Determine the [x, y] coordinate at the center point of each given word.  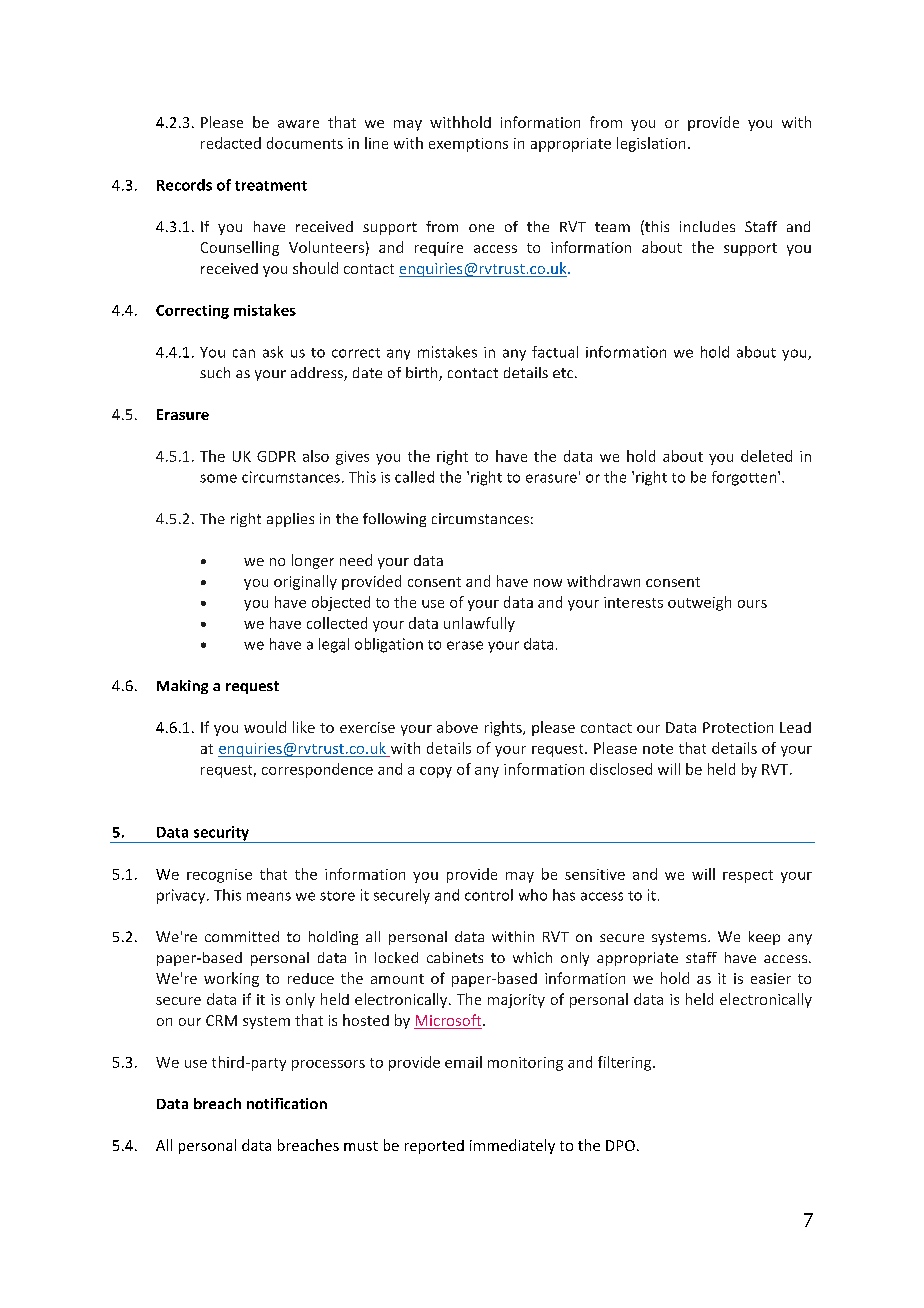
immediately [512, 1146]
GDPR [276, 456]
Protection [738, 727]
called [414, 477]
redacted [231, 143]
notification [287, 1103]
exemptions [468, 145]
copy [436, 772]
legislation [651, 144]
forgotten [745, 478]
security [221, 834]
